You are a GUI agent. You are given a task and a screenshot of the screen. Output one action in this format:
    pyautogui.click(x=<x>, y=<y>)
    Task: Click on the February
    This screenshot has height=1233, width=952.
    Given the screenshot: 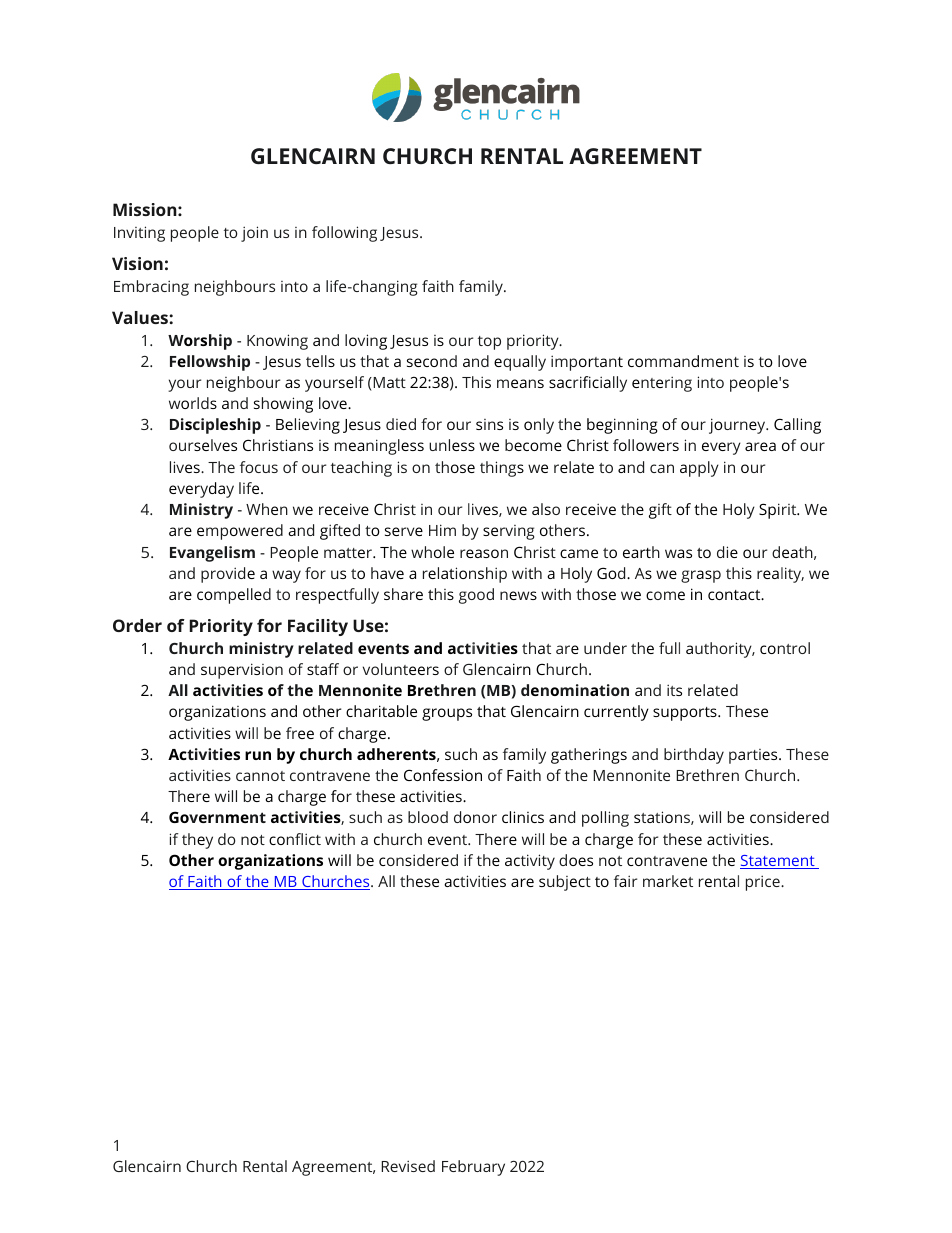 What is the action you would take?
    pyautogui.click(x=473, y=1168)
